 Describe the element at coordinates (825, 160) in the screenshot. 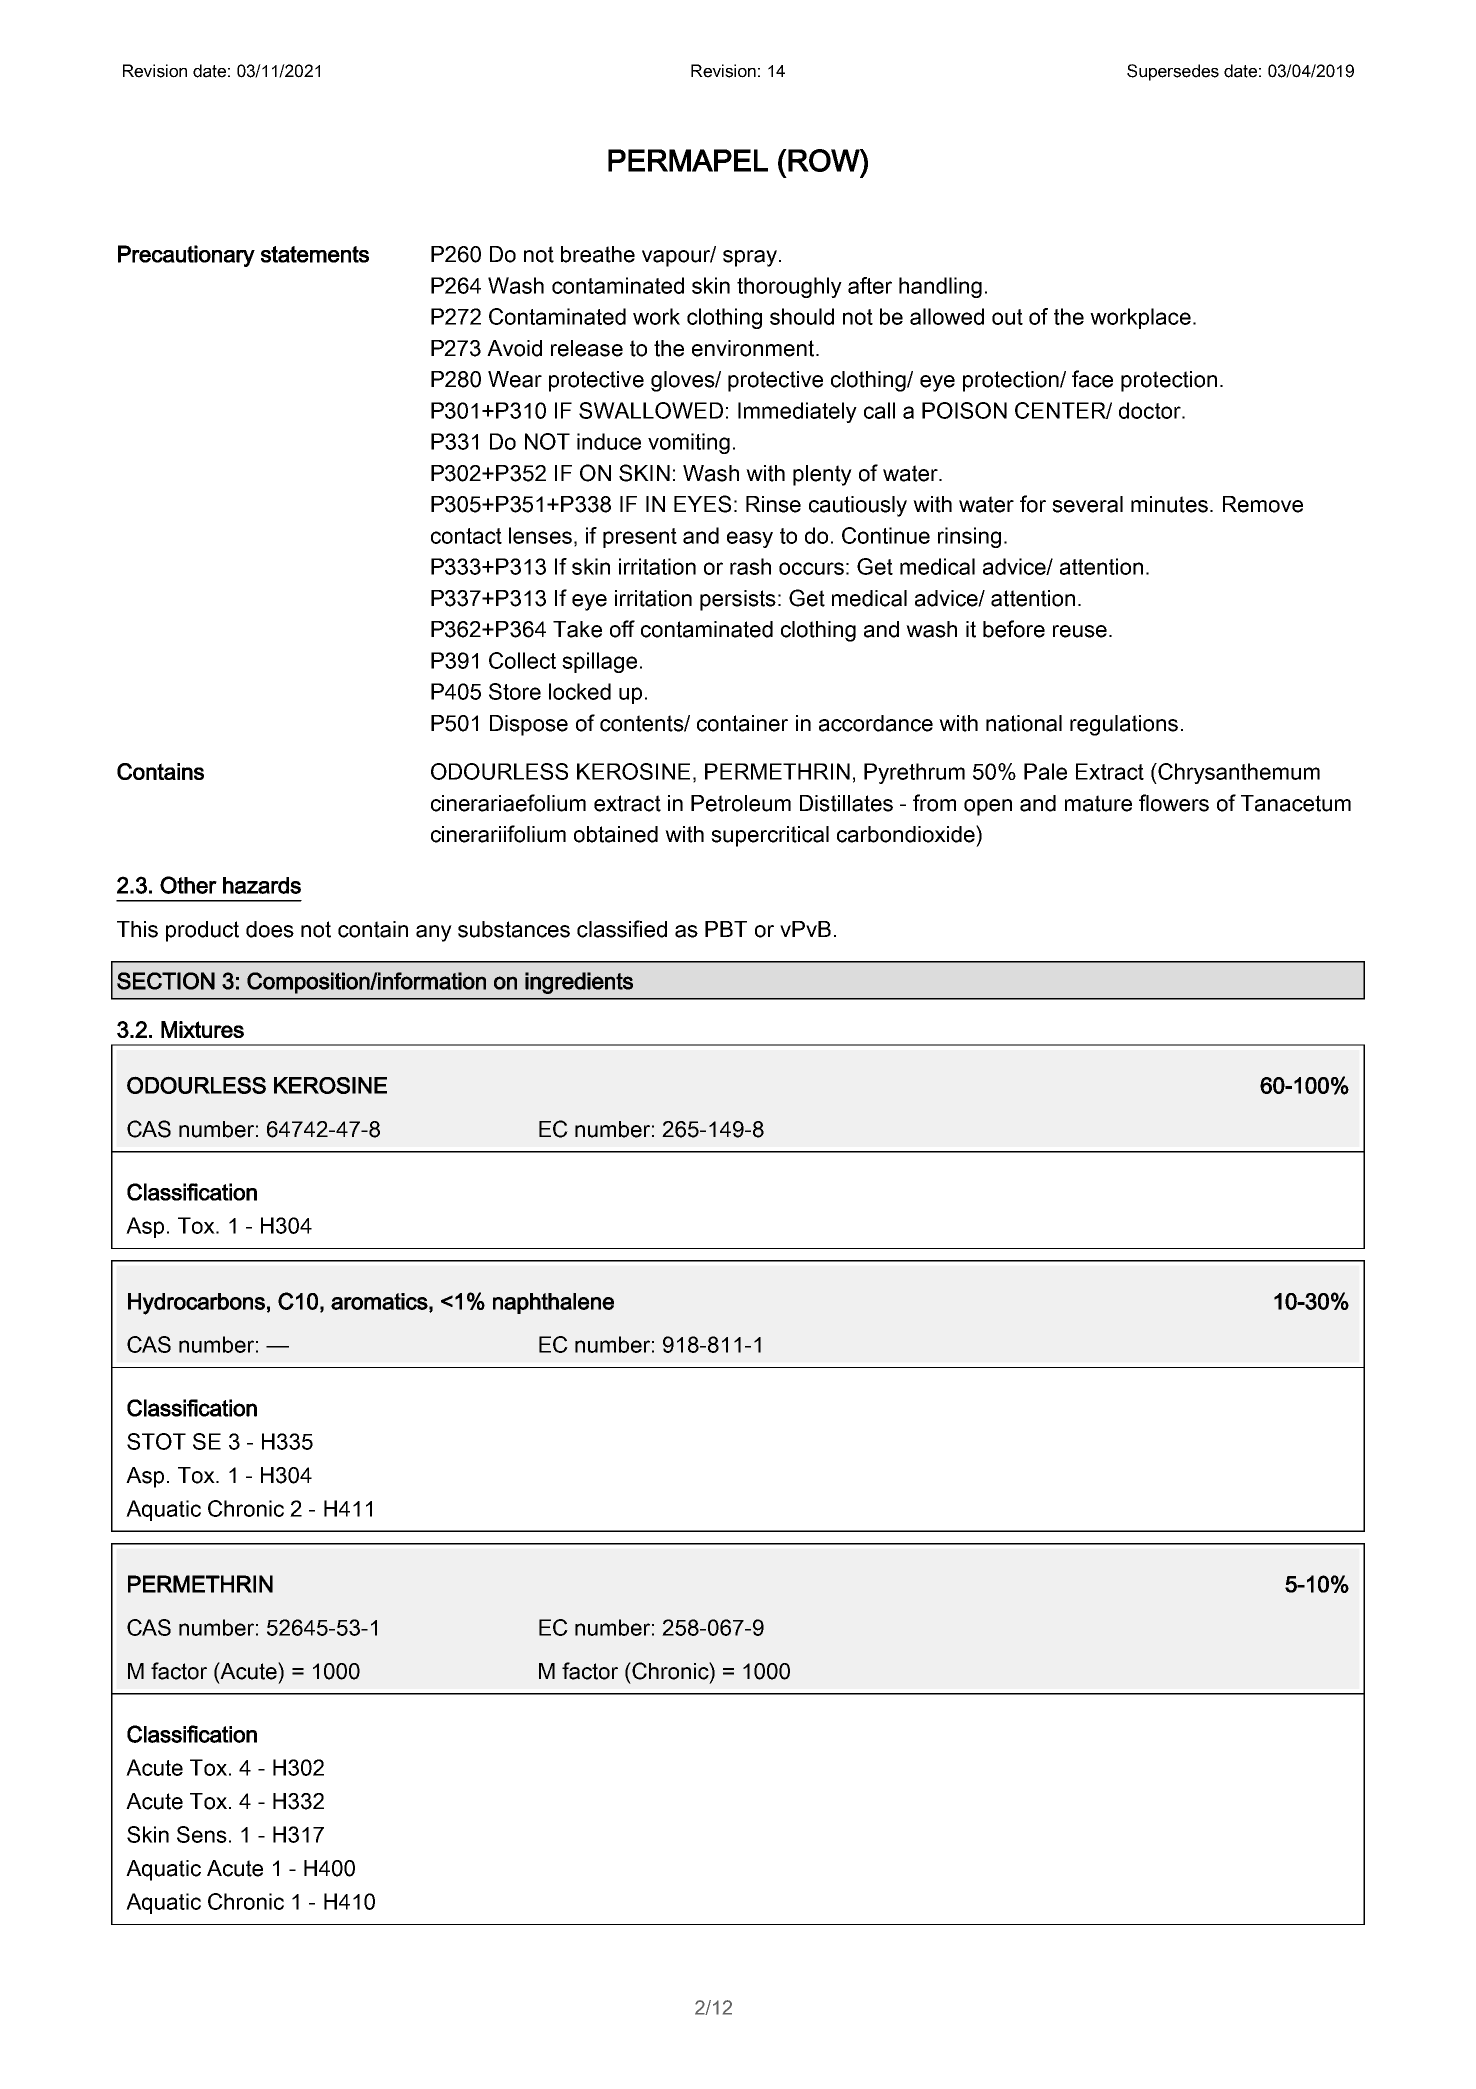

I see `ROW` at that location.
